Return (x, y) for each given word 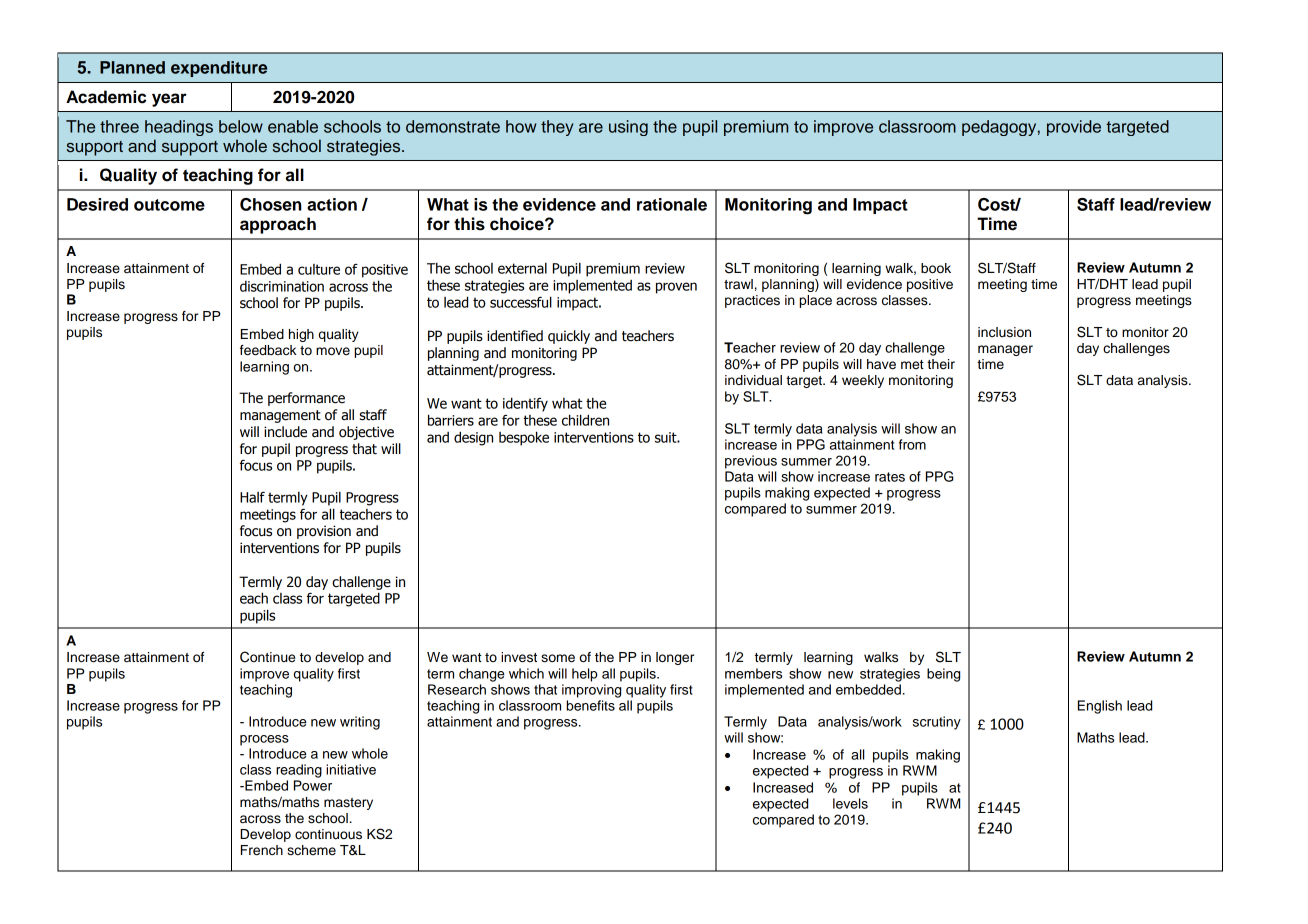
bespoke (524, 438)
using (628, 128)
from (912, 444)
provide (1074, 128)
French (262, 850)
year (169, 100)
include (285, 432)
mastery (348, 804)
